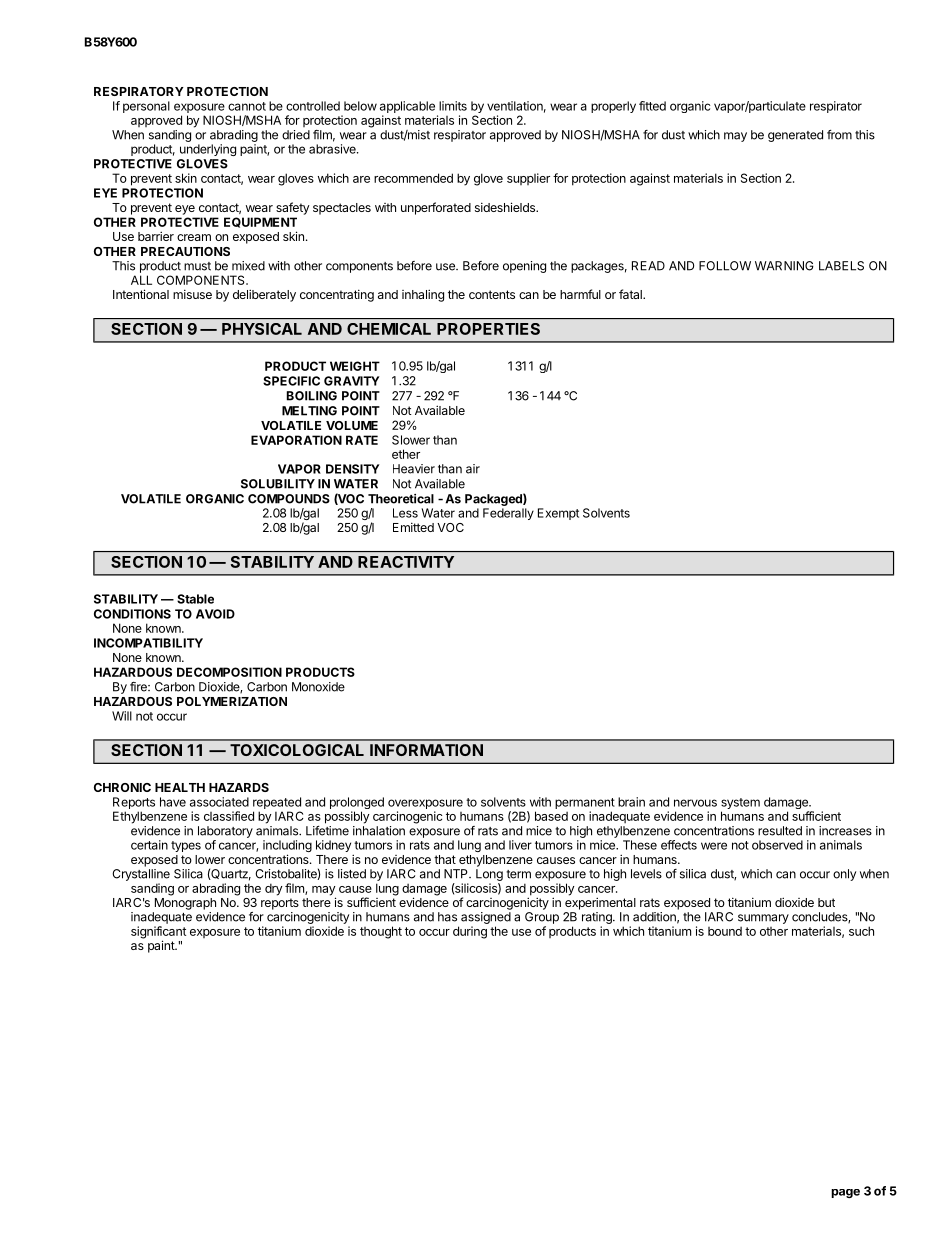 This image has height=1233, width=952. I want to click on liver, so click(520, 845).
